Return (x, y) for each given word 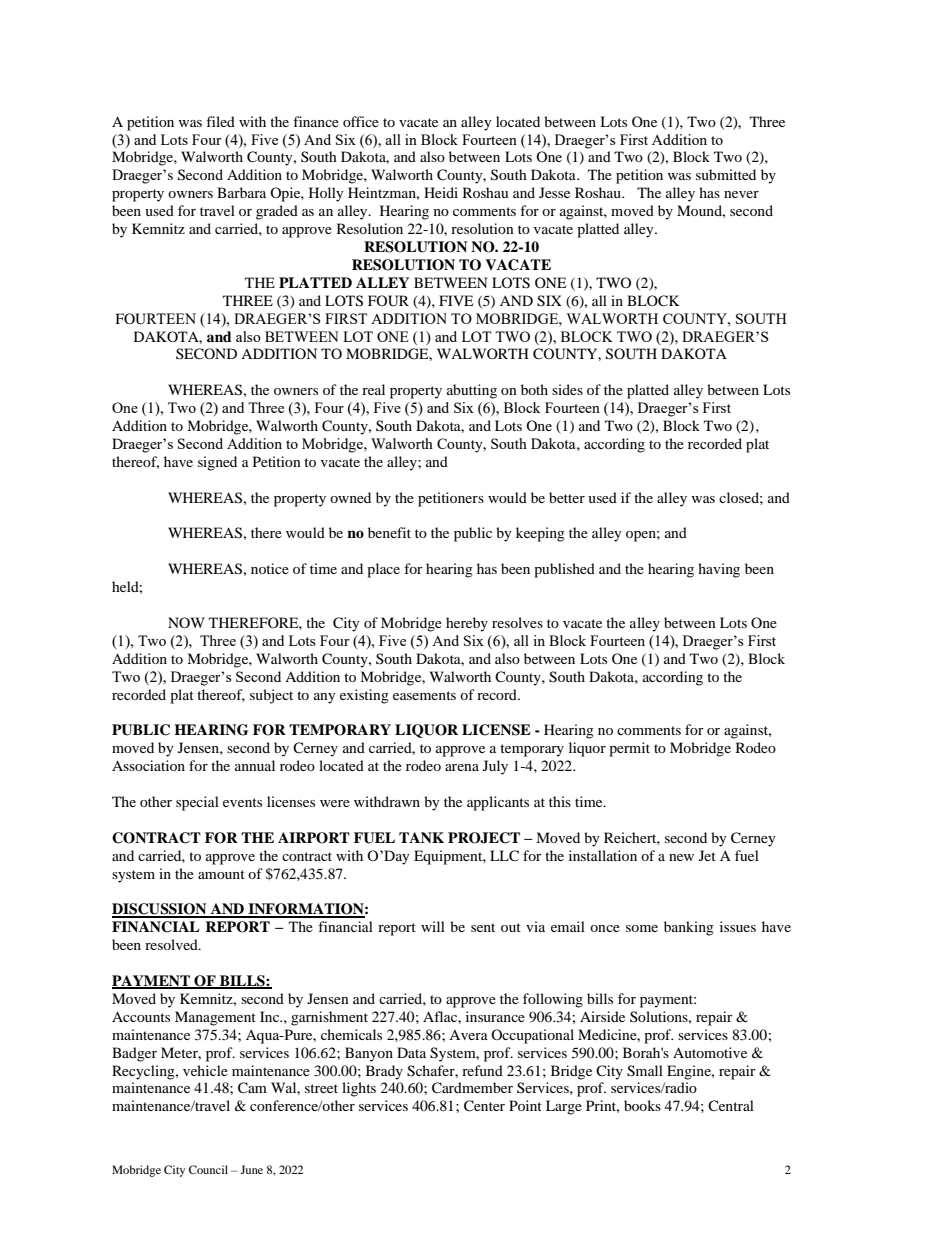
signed (217, 463)
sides (567, 389)
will (433, 926)
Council (208, 1169)
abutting (472, 391)
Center (484, 1106)
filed (220, 121)
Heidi (441, 192)
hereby (467, 624)
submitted (726, 174)
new (681, 857)
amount (221, 874)
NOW (186, 622)
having (719, 570)
